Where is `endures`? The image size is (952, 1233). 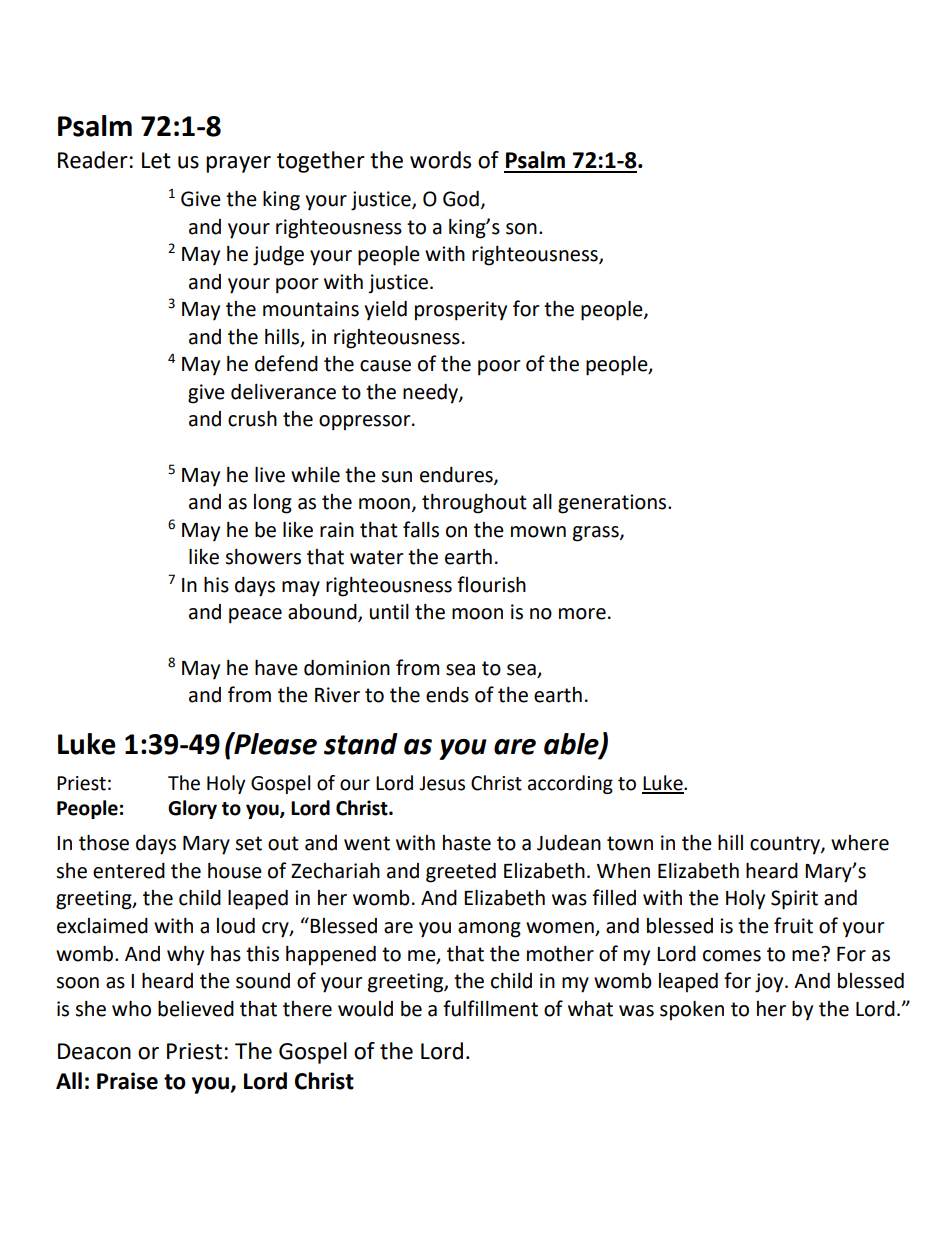 endures is located at coordinates (457, 475).
